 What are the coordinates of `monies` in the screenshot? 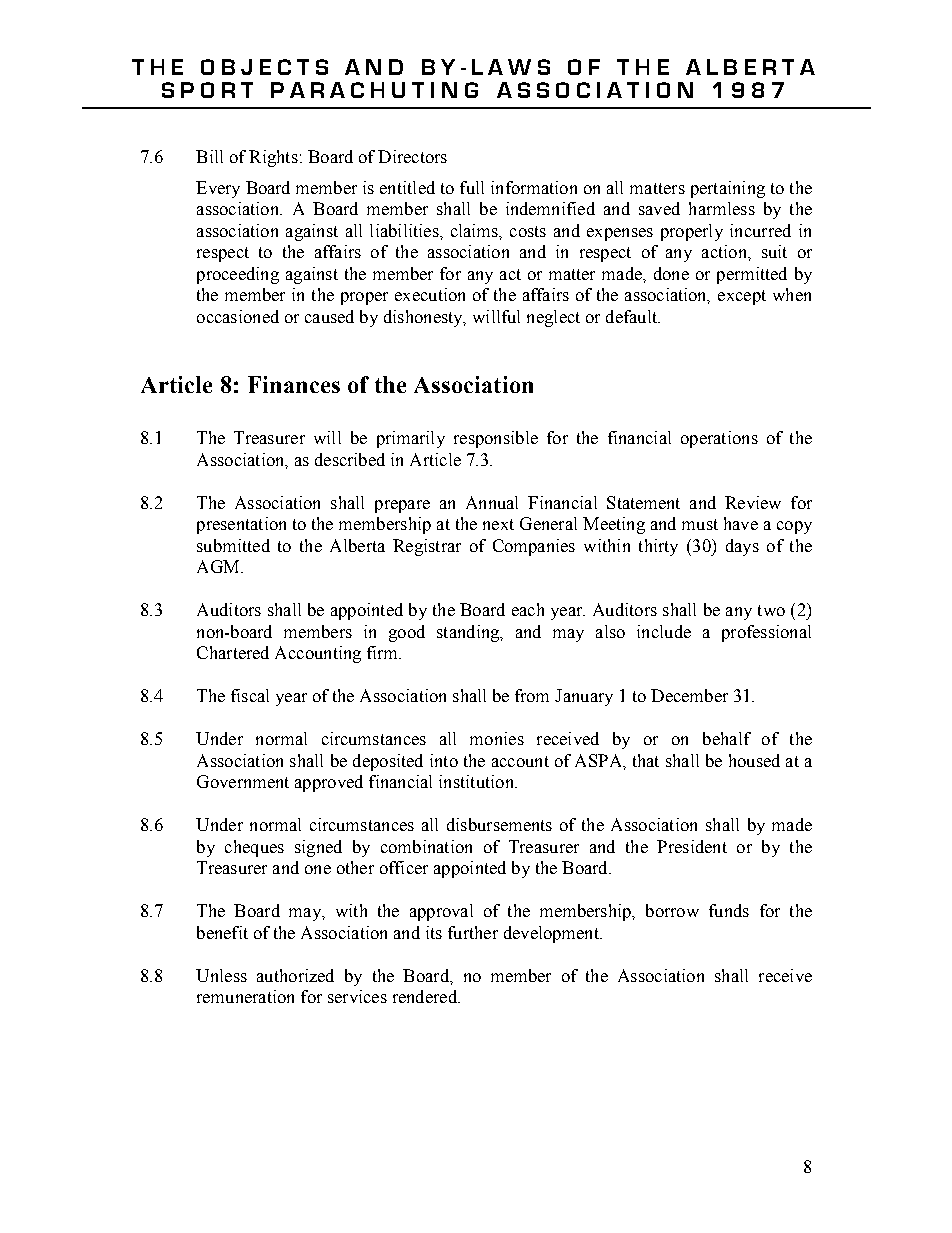 It's located at (497, 738).
